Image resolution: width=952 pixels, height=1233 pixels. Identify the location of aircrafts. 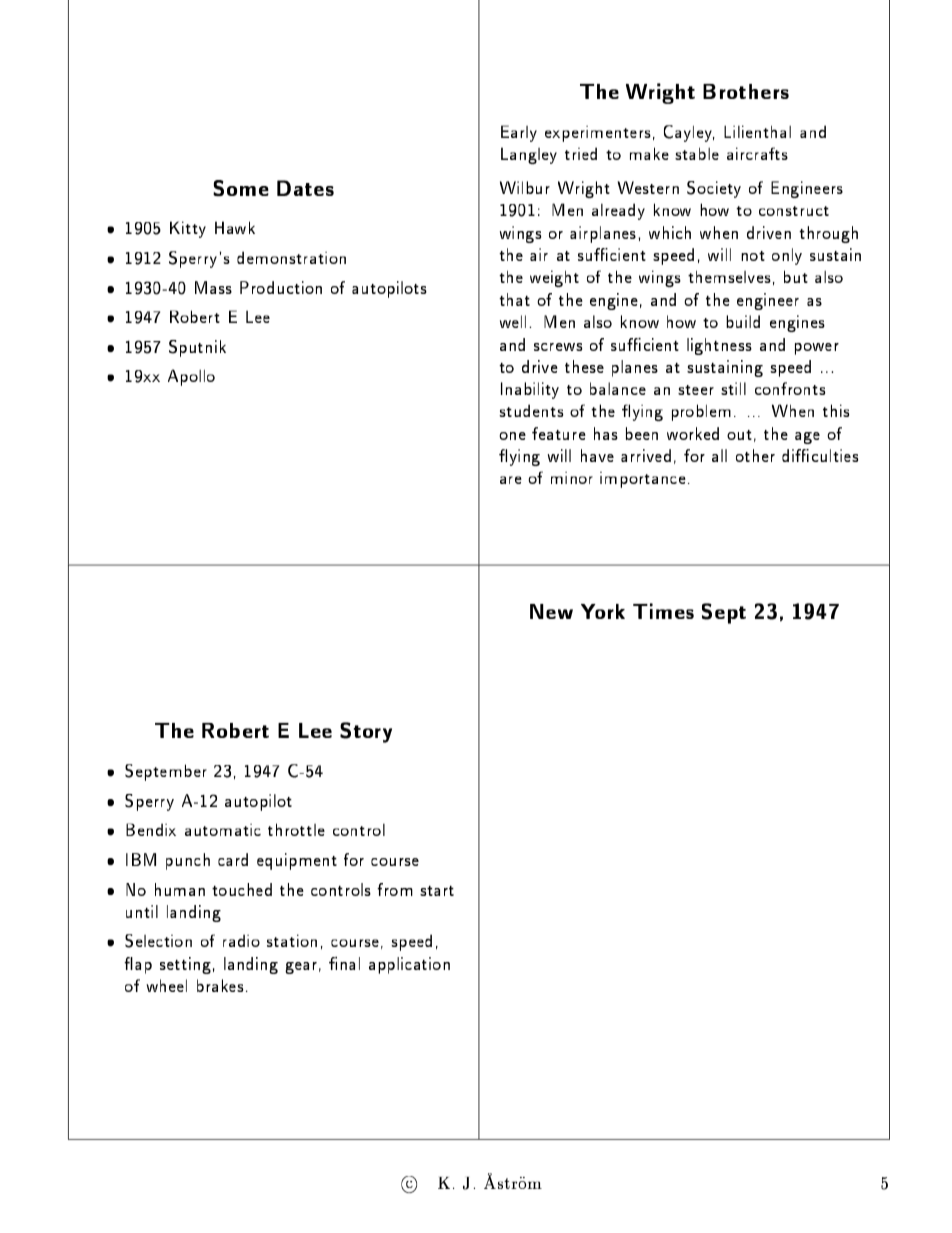
(757, 153).
